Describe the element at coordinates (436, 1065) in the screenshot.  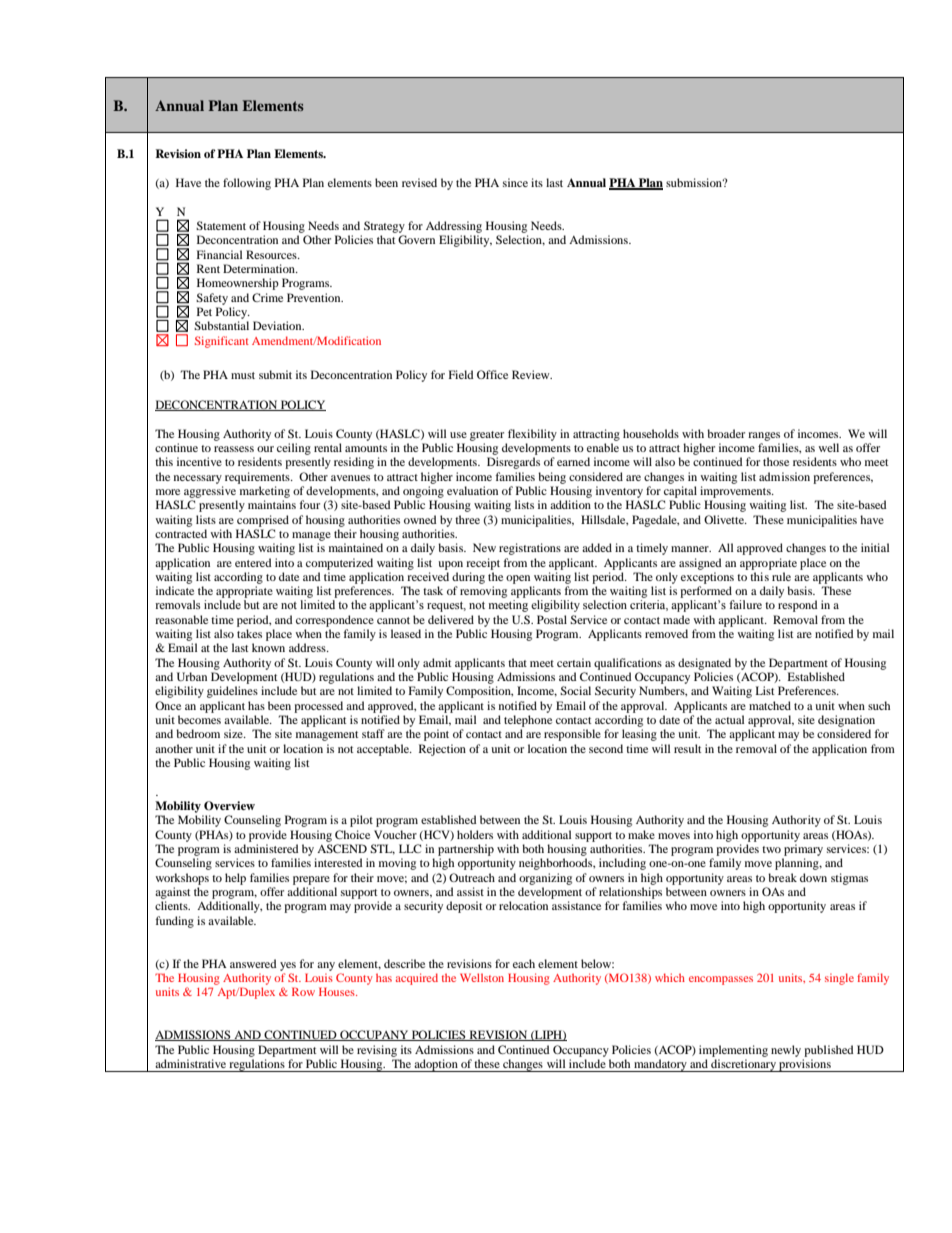
I see `adoption` at that location.
